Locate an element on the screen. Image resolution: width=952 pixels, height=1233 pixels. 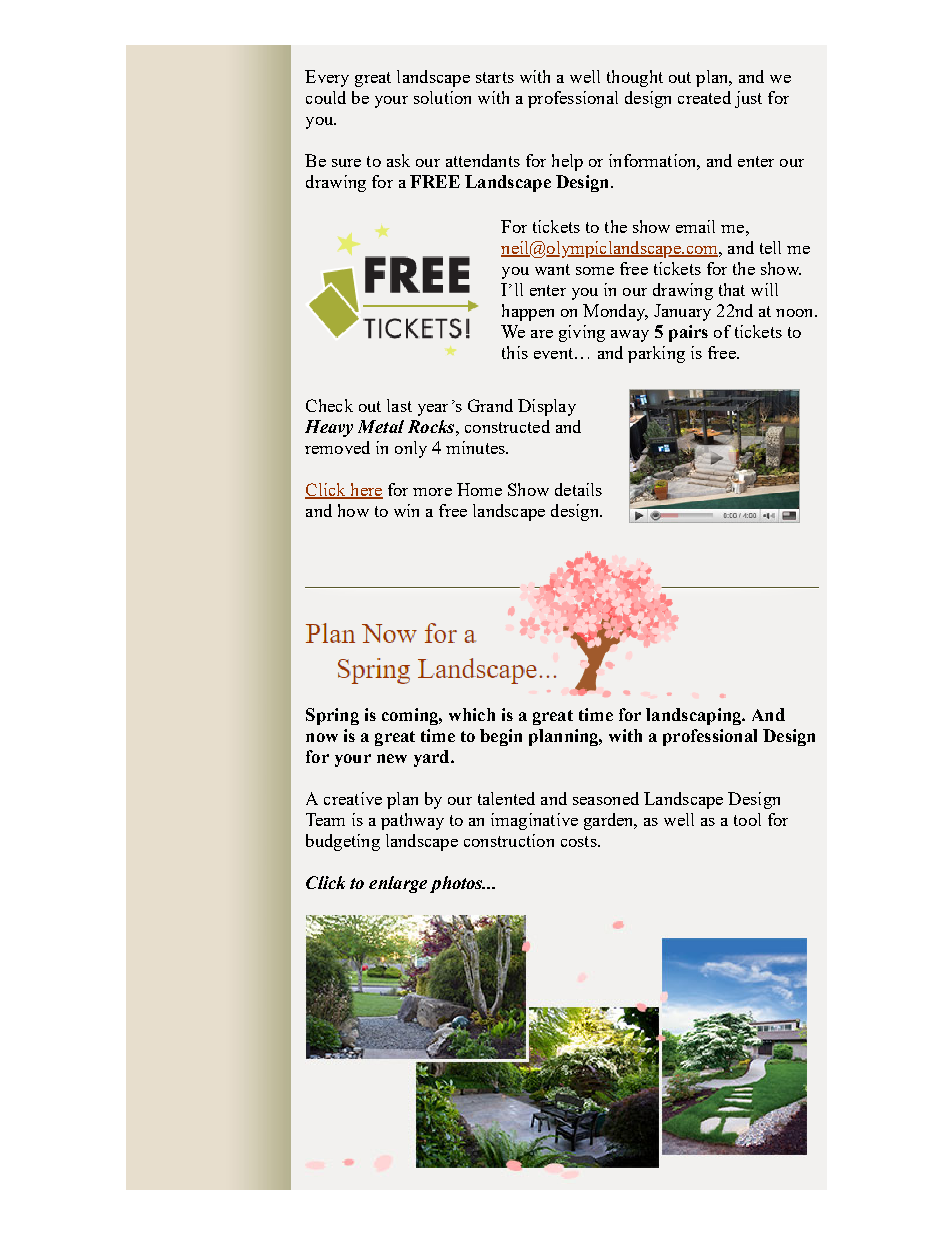
pairs is located at coordinates (688, 333).
